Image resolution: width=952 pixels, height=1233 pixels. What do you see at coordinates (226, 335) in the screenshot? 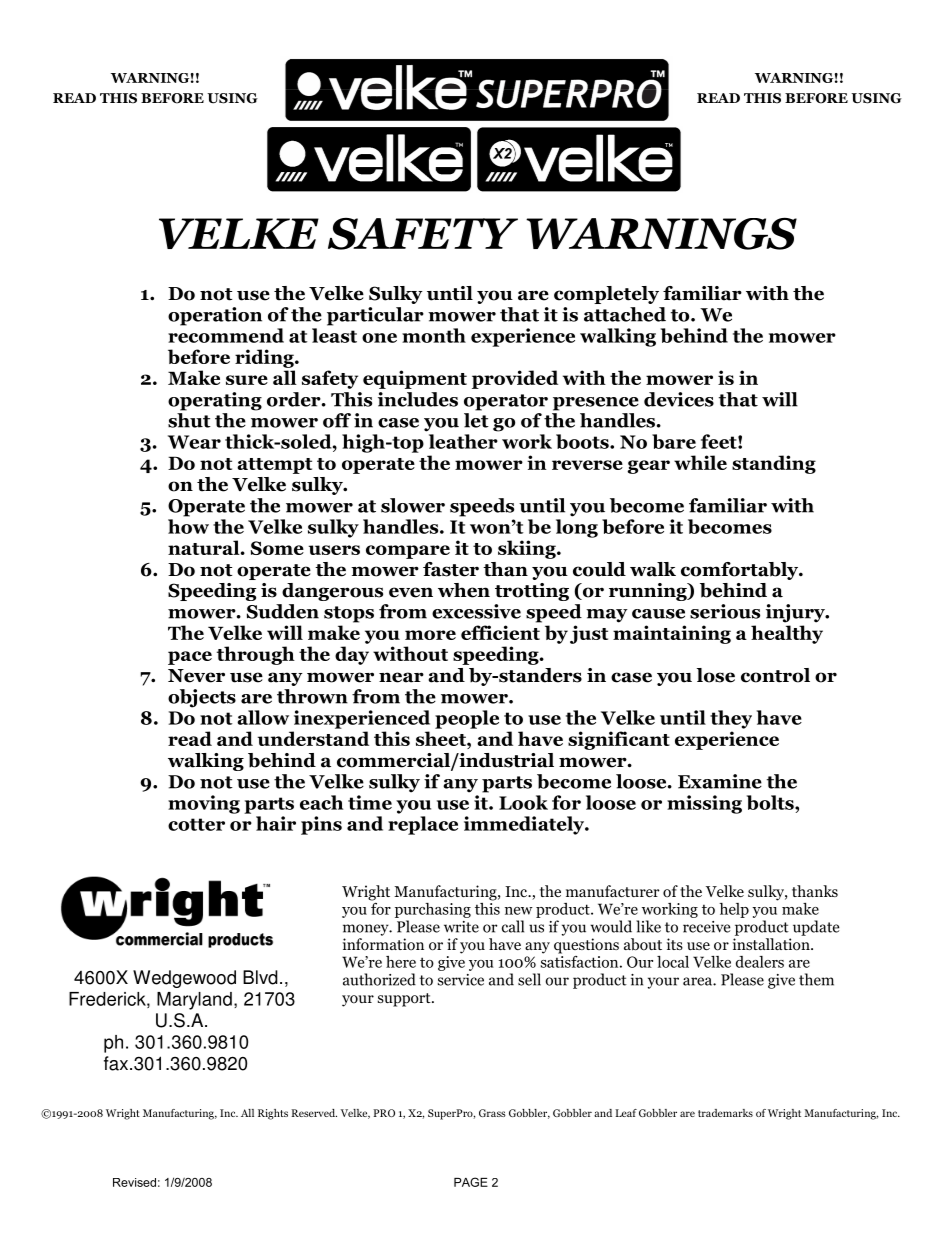
I see `recommend` at bounding box center [226, 335].
